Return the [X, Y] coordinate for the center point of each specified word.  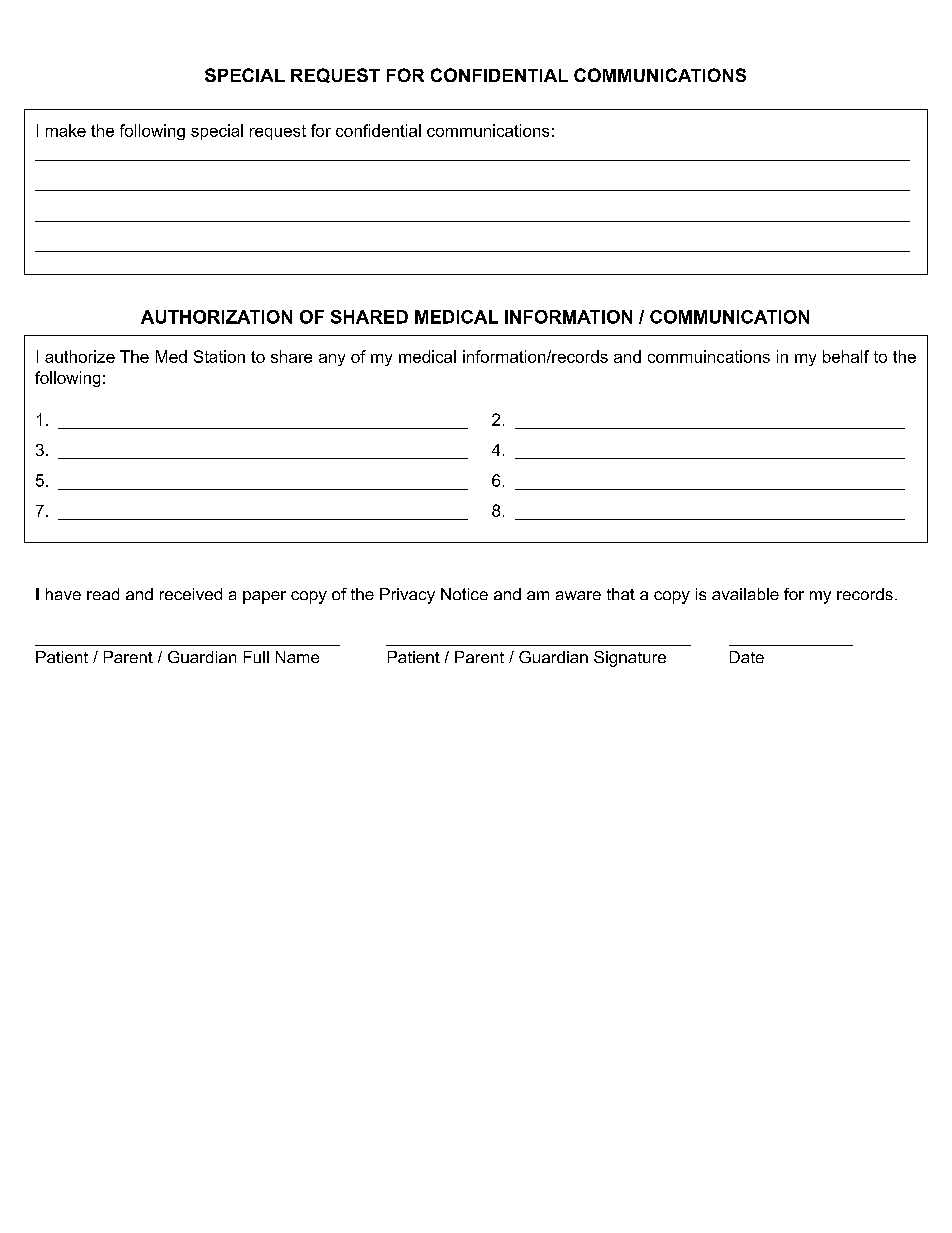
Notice [464, 594]
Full [256, 657]
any [332, 360]
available [745, 594]
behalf [846, 356]
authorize [80, 356]
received [191, 594]
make [66, 130]
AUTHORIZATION [216, 317]
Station [219, 356]
